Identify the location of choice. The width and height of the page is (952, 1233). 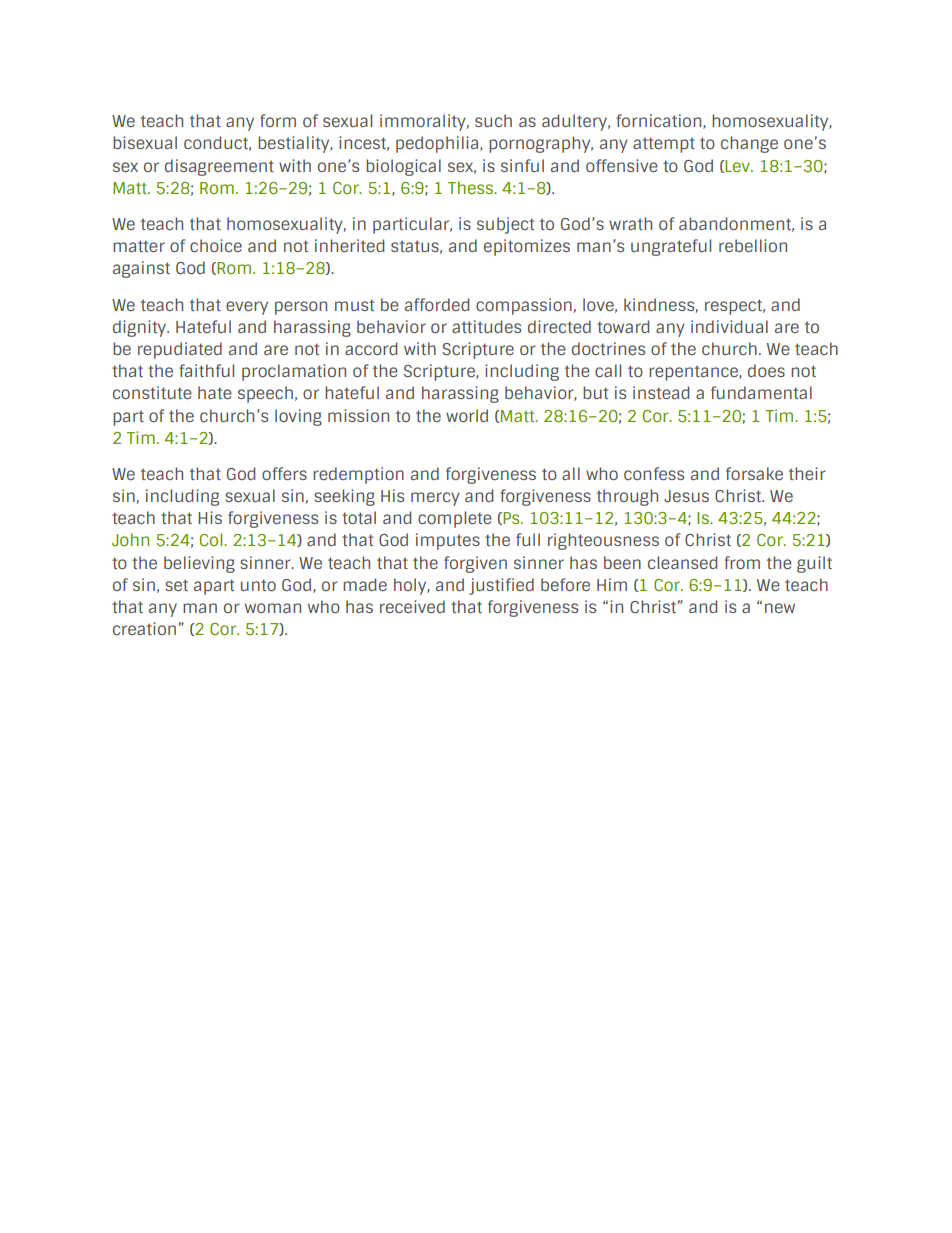
(216, 245).
